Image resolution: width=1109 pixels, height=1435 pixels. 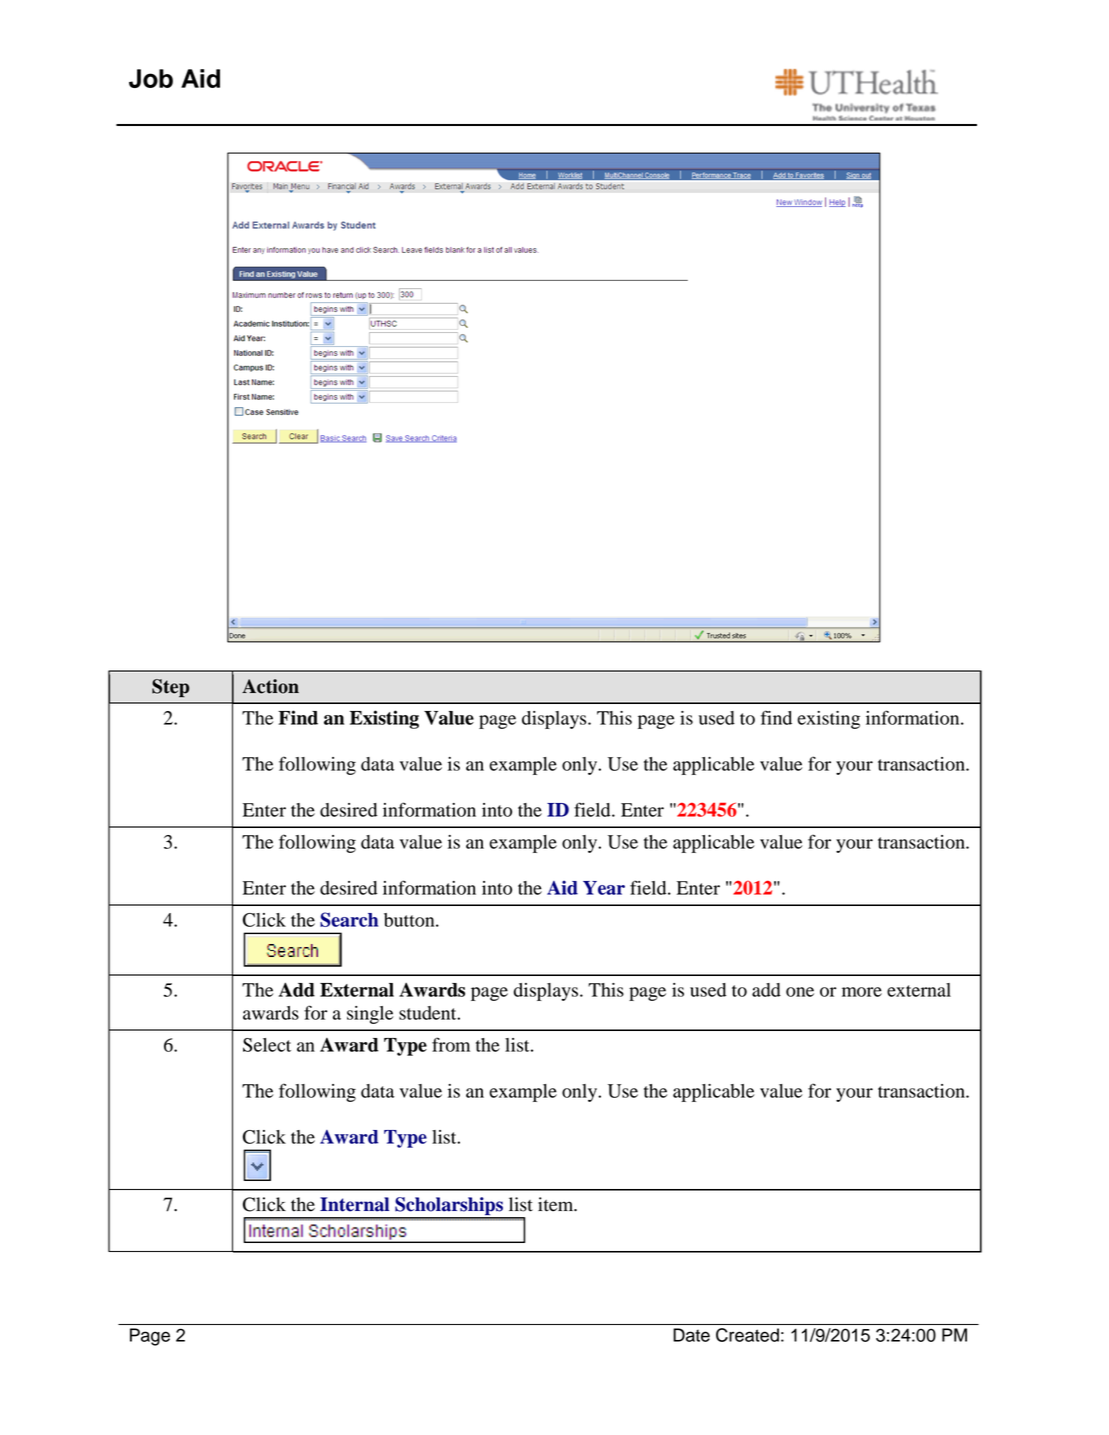 I want to click on item, so click(x=557, y=1204).
